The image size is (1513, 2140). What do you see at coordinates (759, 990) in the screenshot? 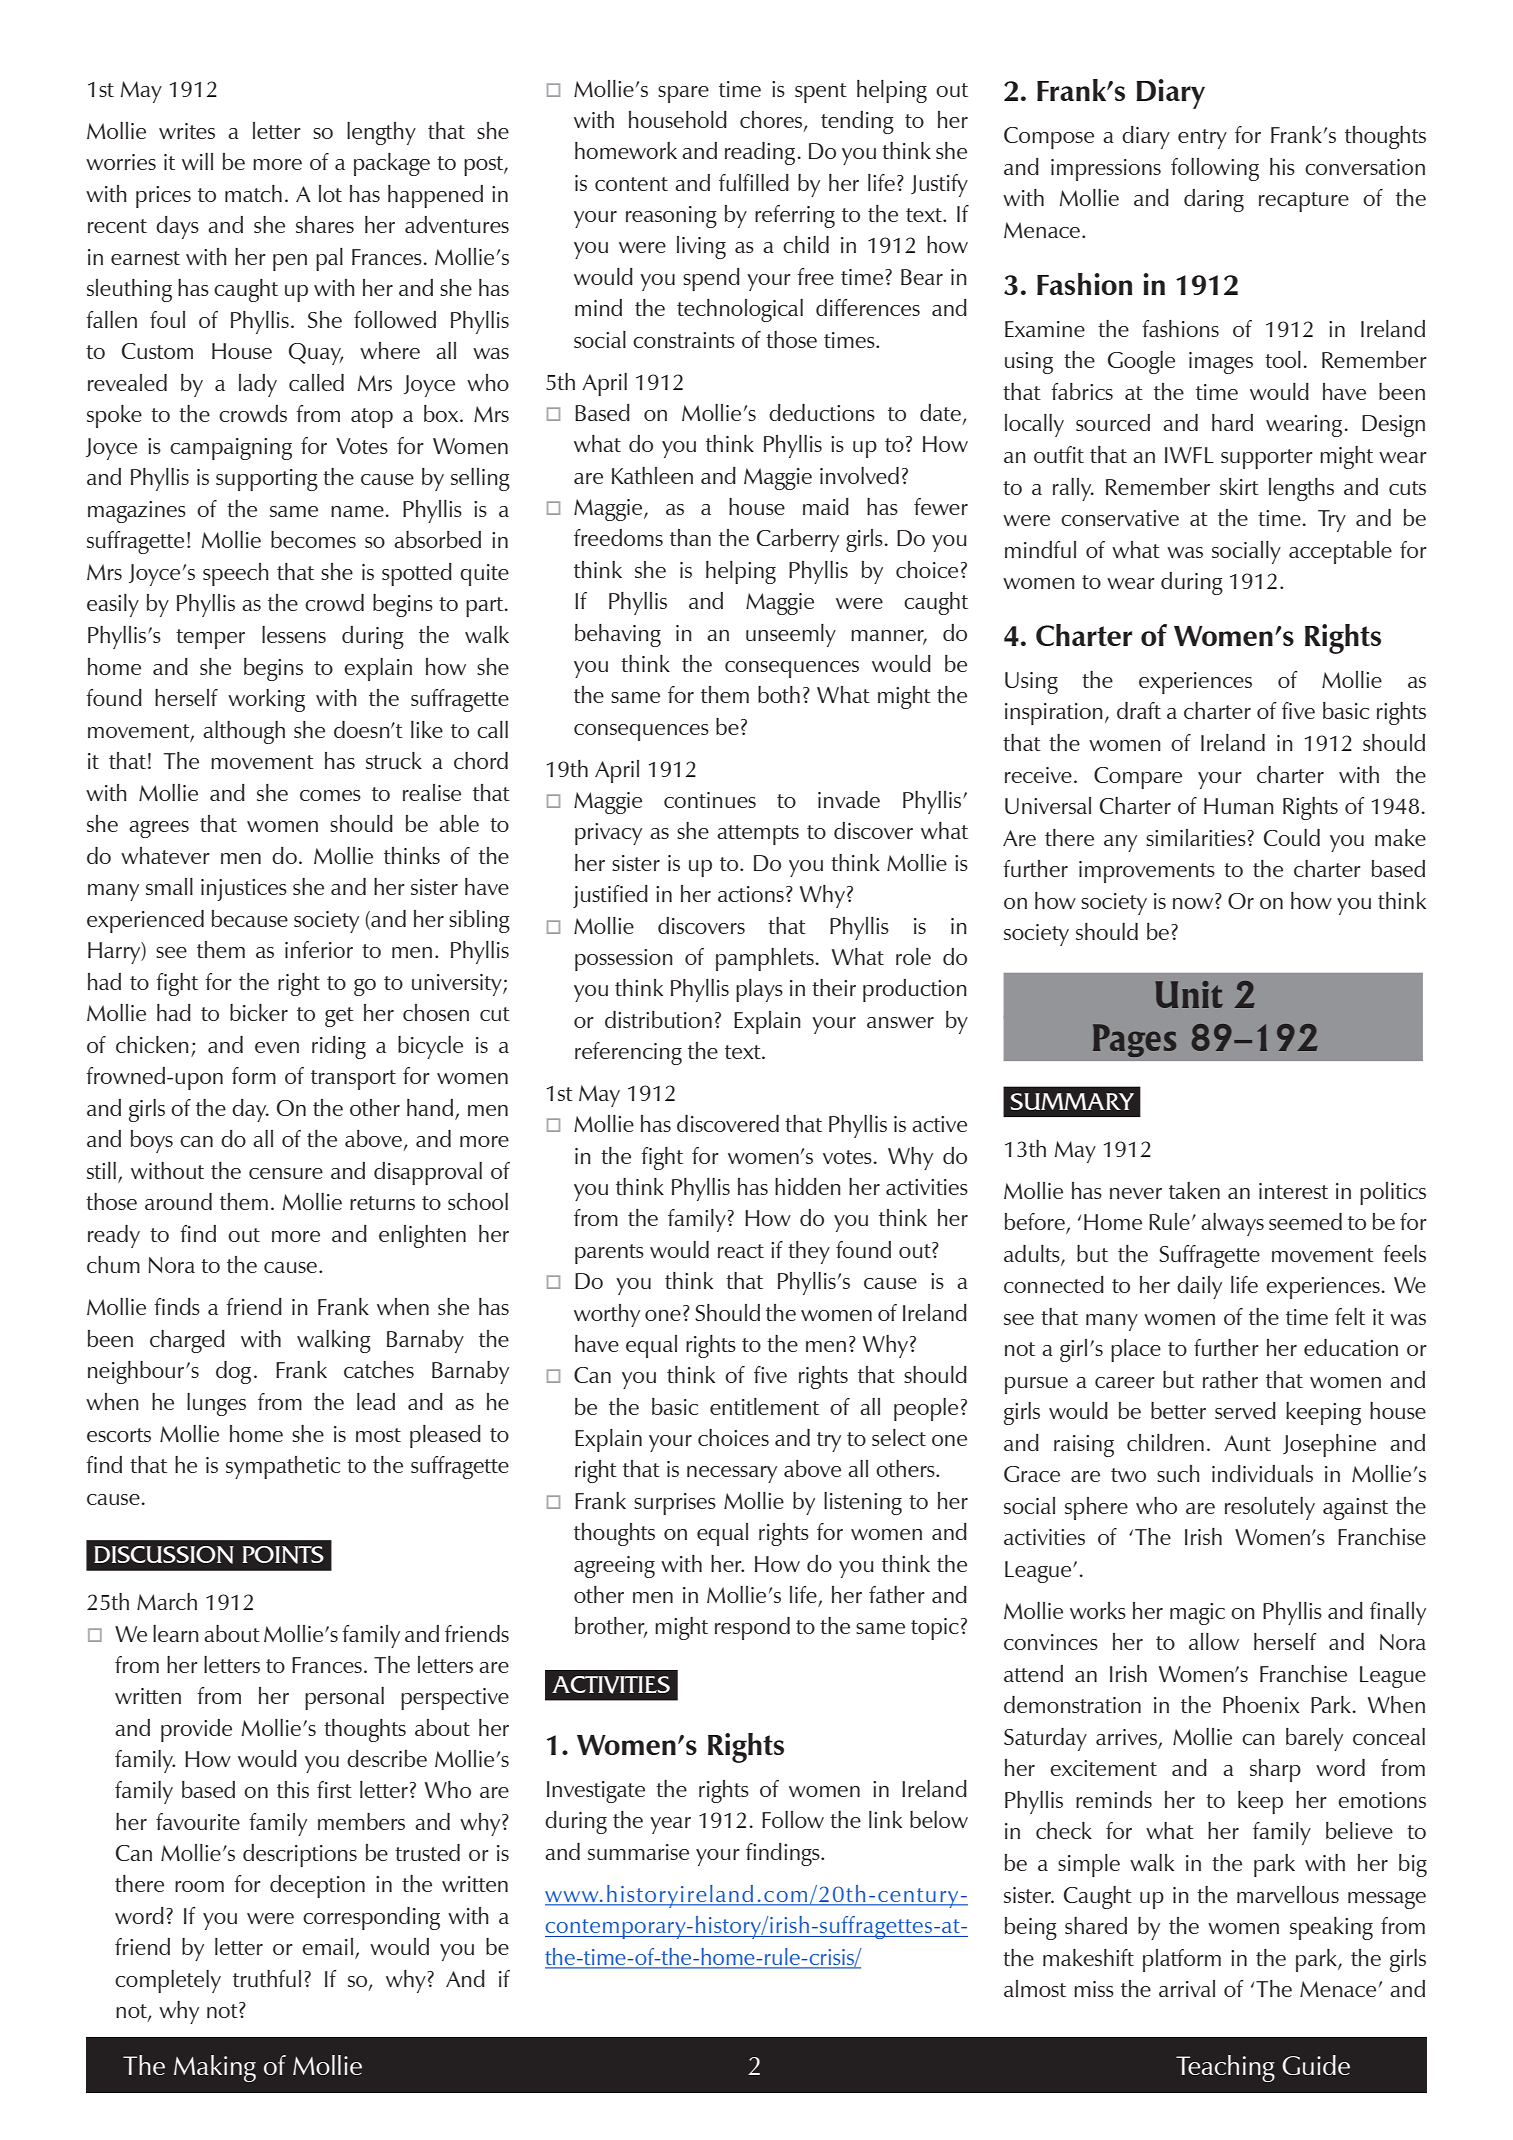
I see `plays` at bounding box center [759, 990].
